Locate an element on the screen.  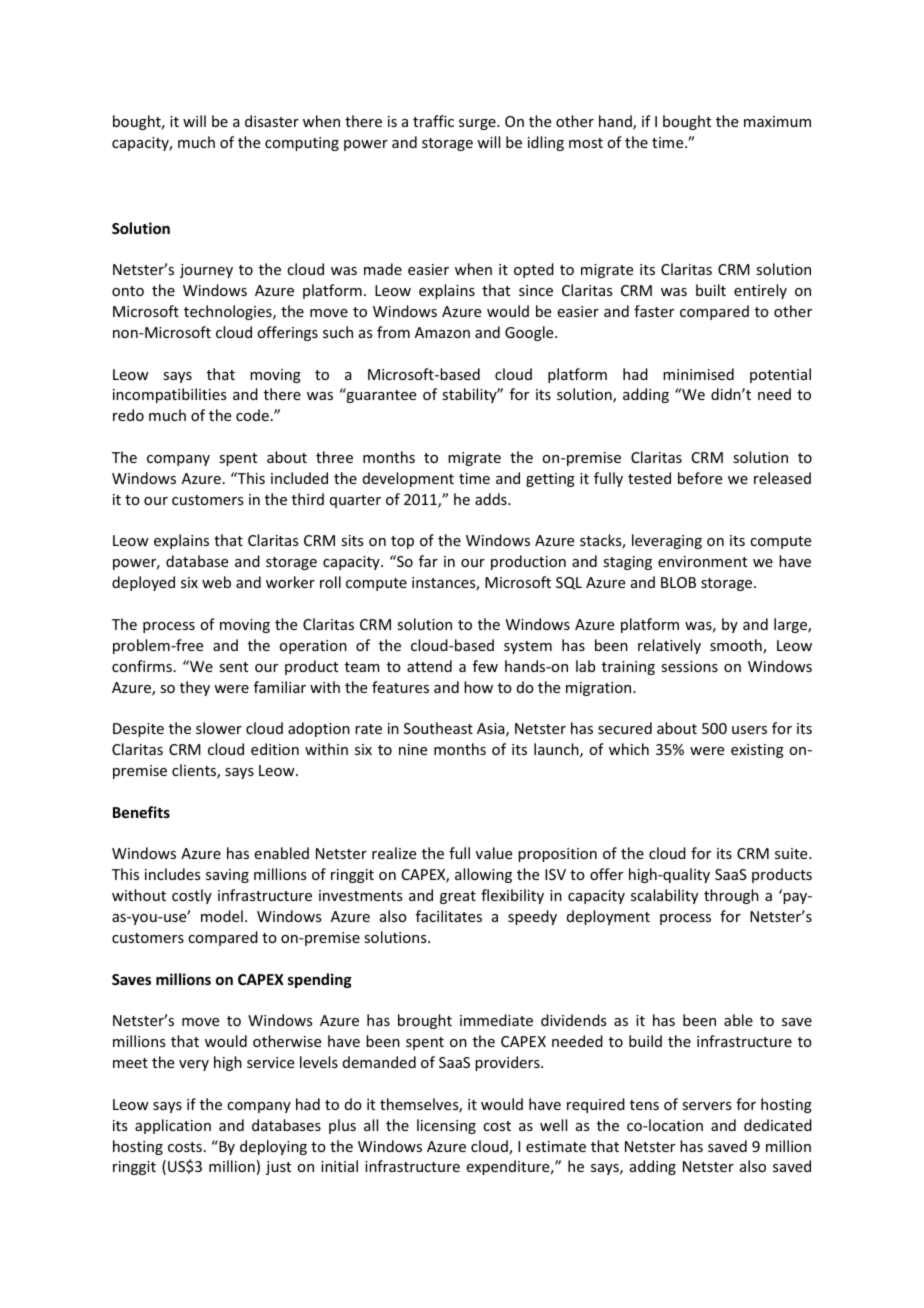
before is located at coordinates (700, 478).
